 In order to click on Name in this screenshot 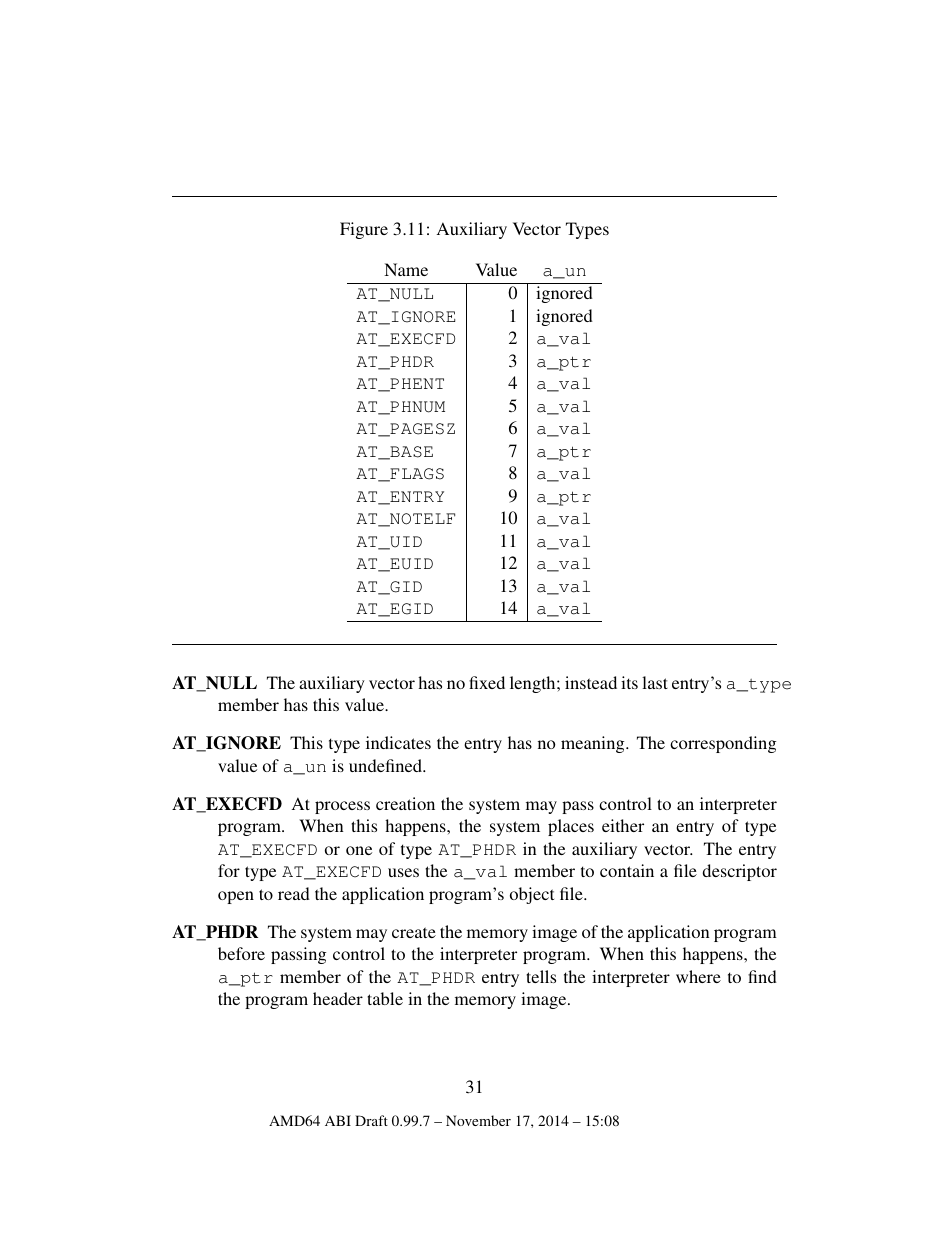, I will do `click(406, 269)`.
